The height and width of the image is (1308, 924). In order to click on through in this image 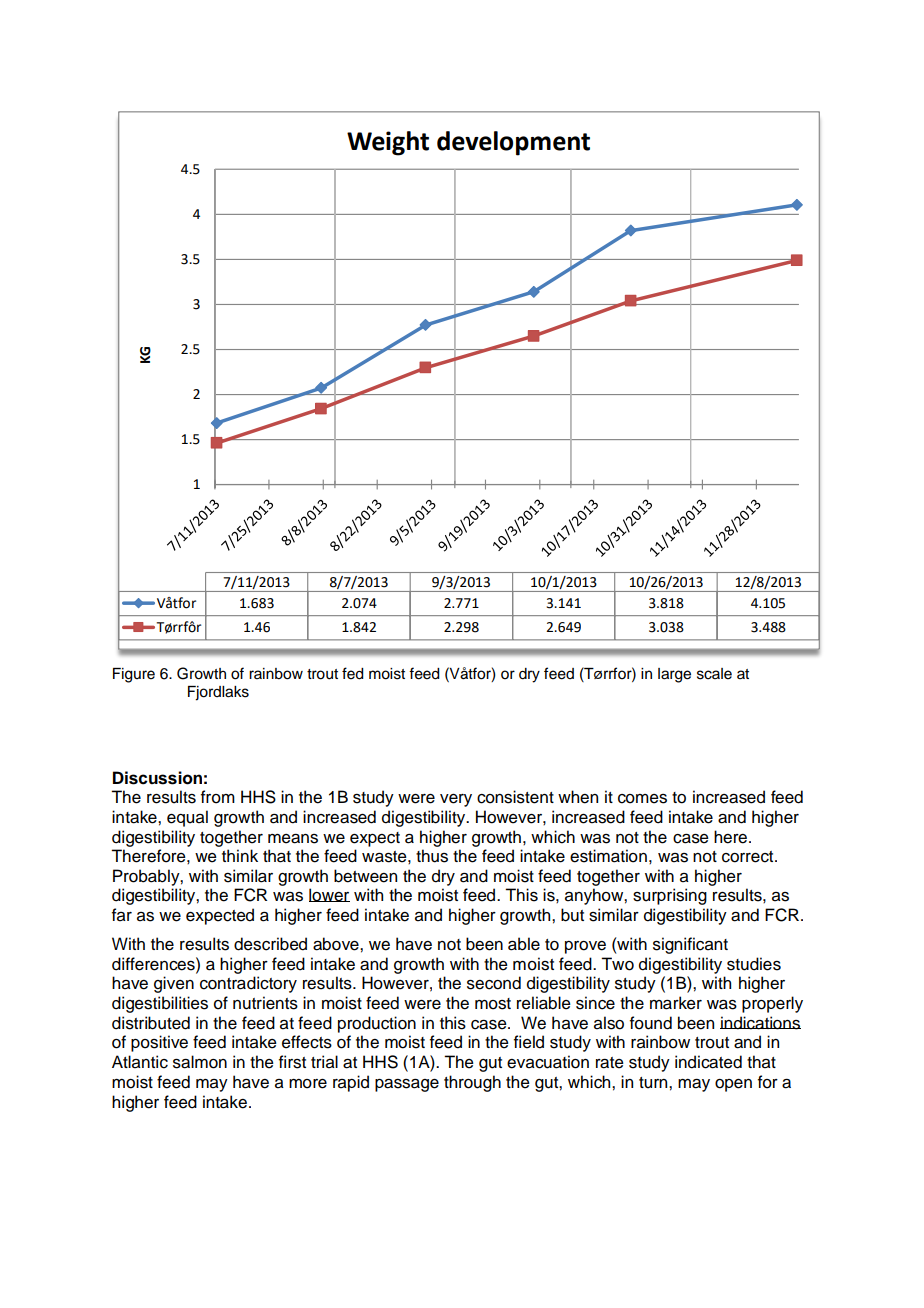, I will do `click(472, 1083)`.
